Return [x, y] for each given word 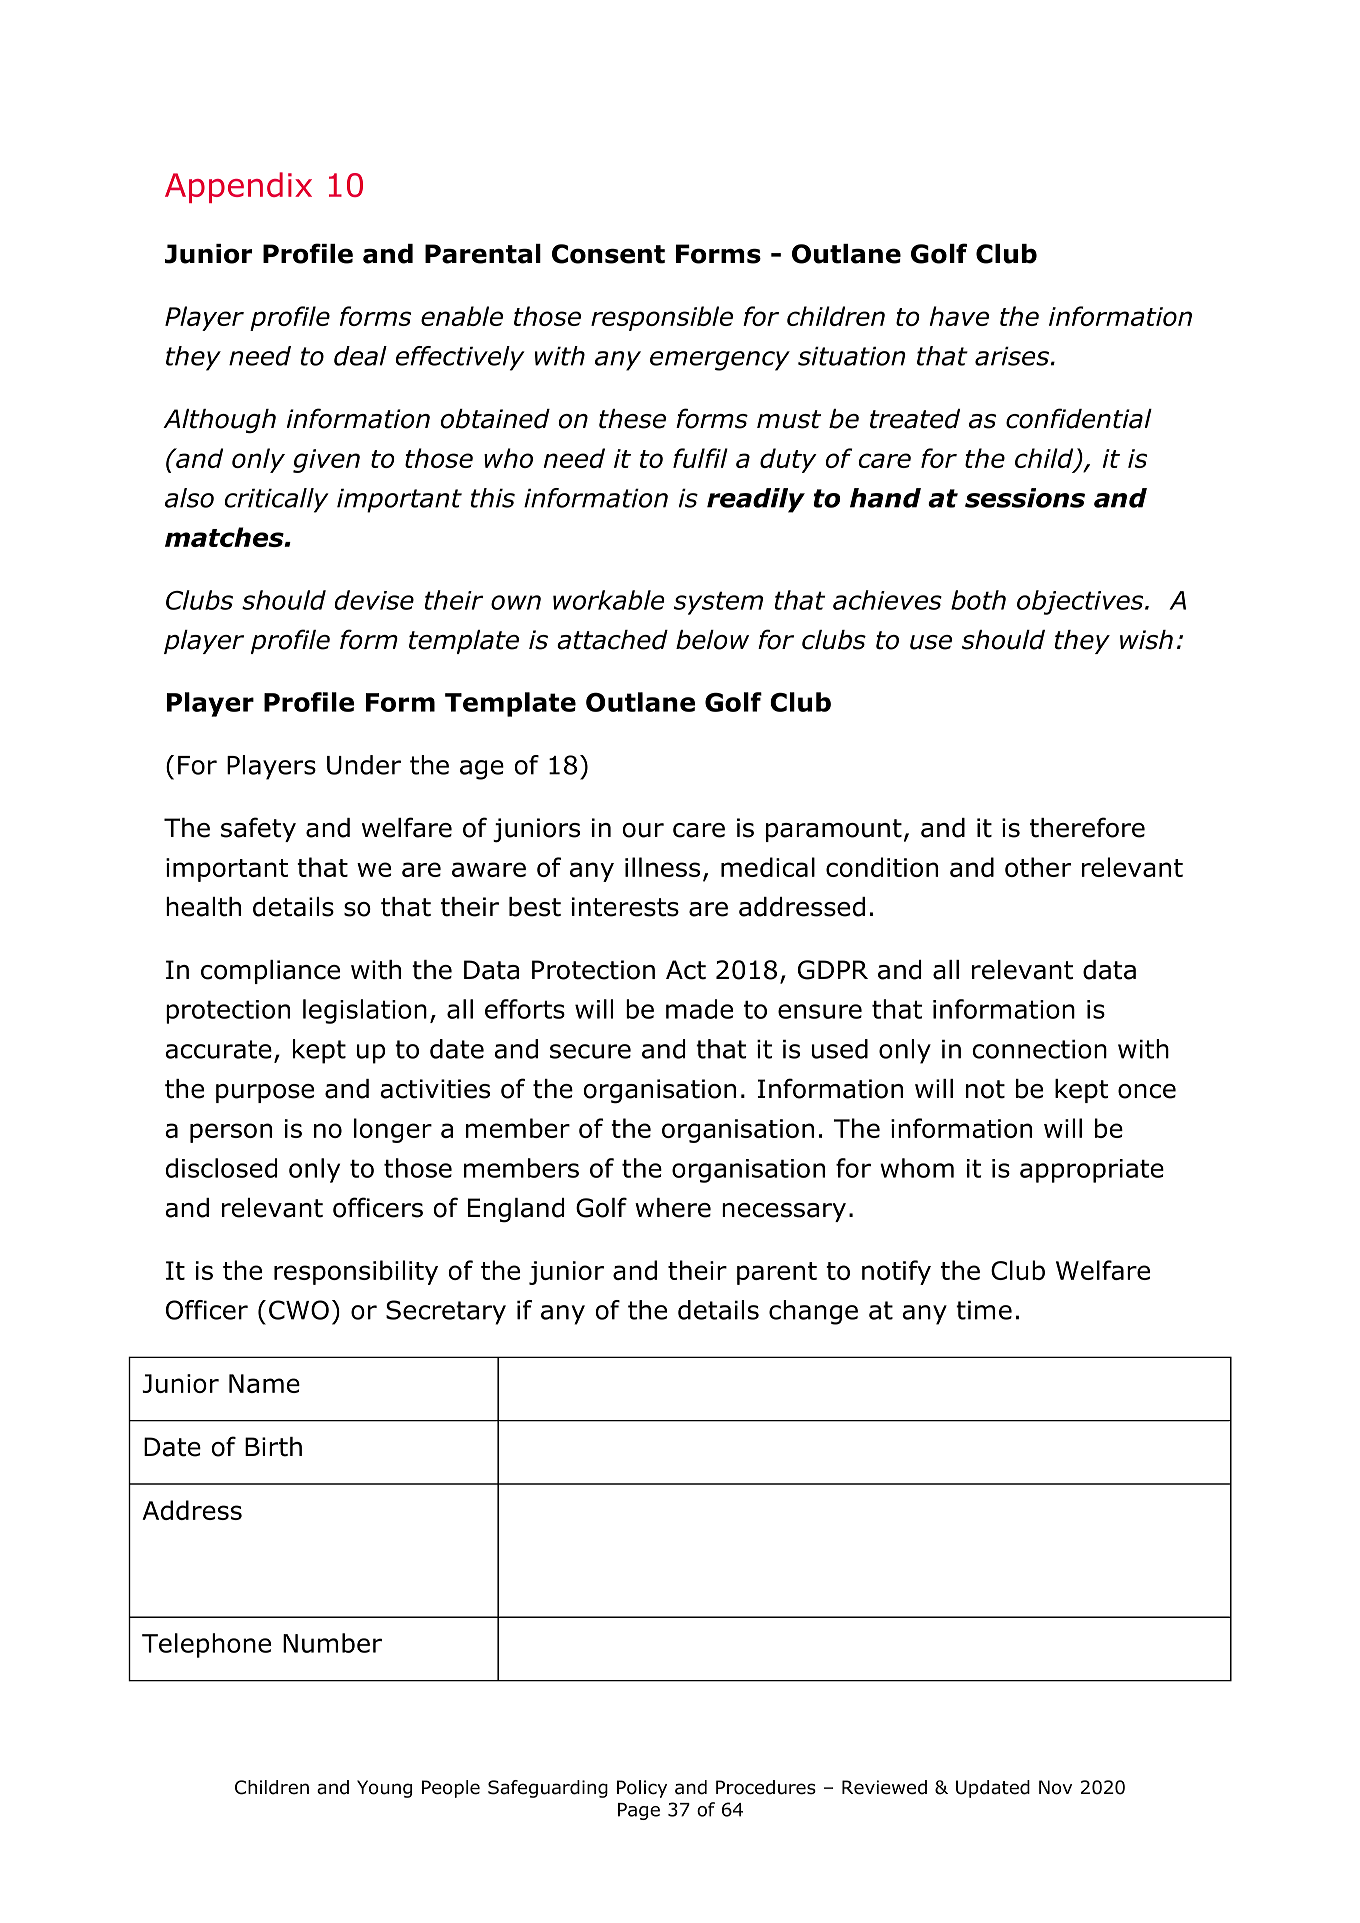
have [959, 316]
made [699, 1009]
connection [1039, 1049]
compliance [270, 972]
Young [384, 1789]
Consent [608, 254]
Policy [642, 1789]
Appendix [238, 187]
